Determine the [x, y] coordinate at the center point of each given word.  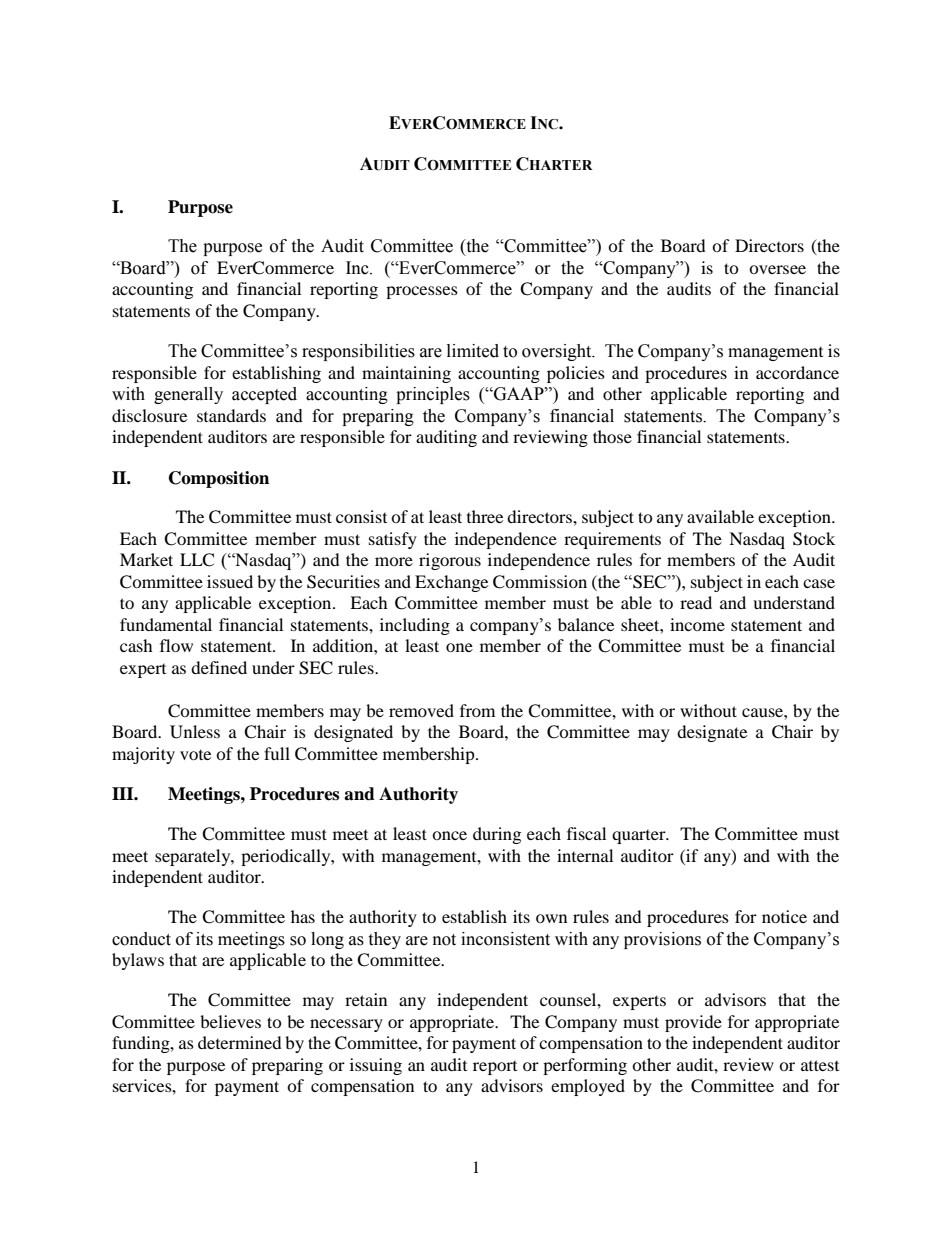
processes [422, 292]
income [697, 624]
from [477, 710]
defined [219, 667]
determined [240, 1042]
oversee [777, 269]
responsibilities [358, 352]
